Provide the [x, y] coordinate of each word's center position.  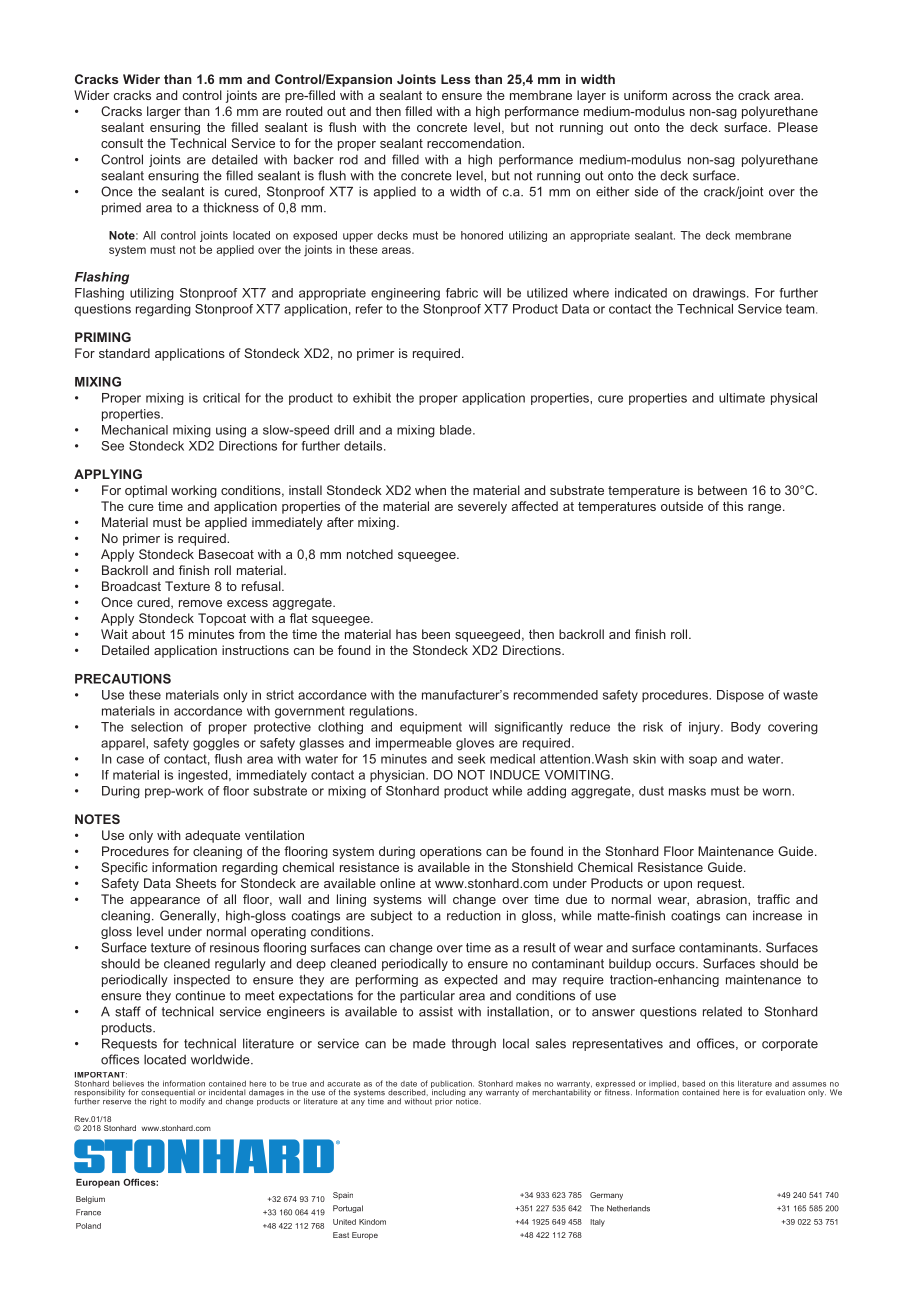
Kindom [372, 1222]
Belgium [90, 1200]
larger [164, 112]
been [436, 634]
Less [455, 79]
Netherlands [628, 1208]
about [148, 634]
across [691, 96]
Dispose [740, 696]
